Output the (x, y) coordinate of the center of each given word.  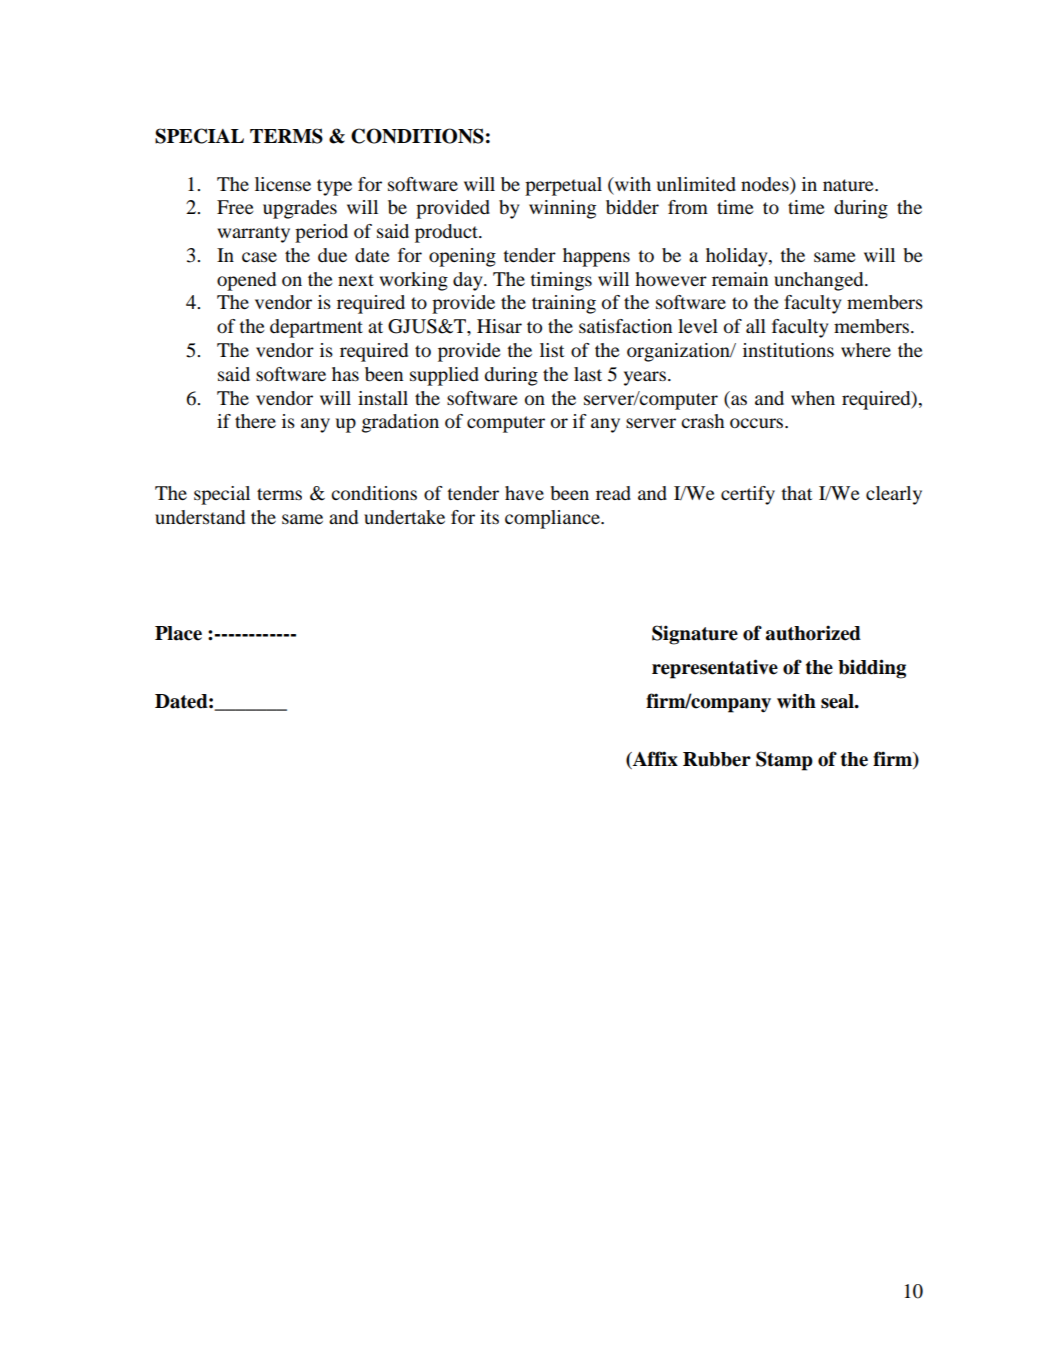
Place (178, 633)
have (524, 493)
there (255, 421)
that (796, 493)
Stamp (784, 761)
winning (562, 209)
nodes (766, 184)
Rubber (717, 759)
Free (235, 207)
